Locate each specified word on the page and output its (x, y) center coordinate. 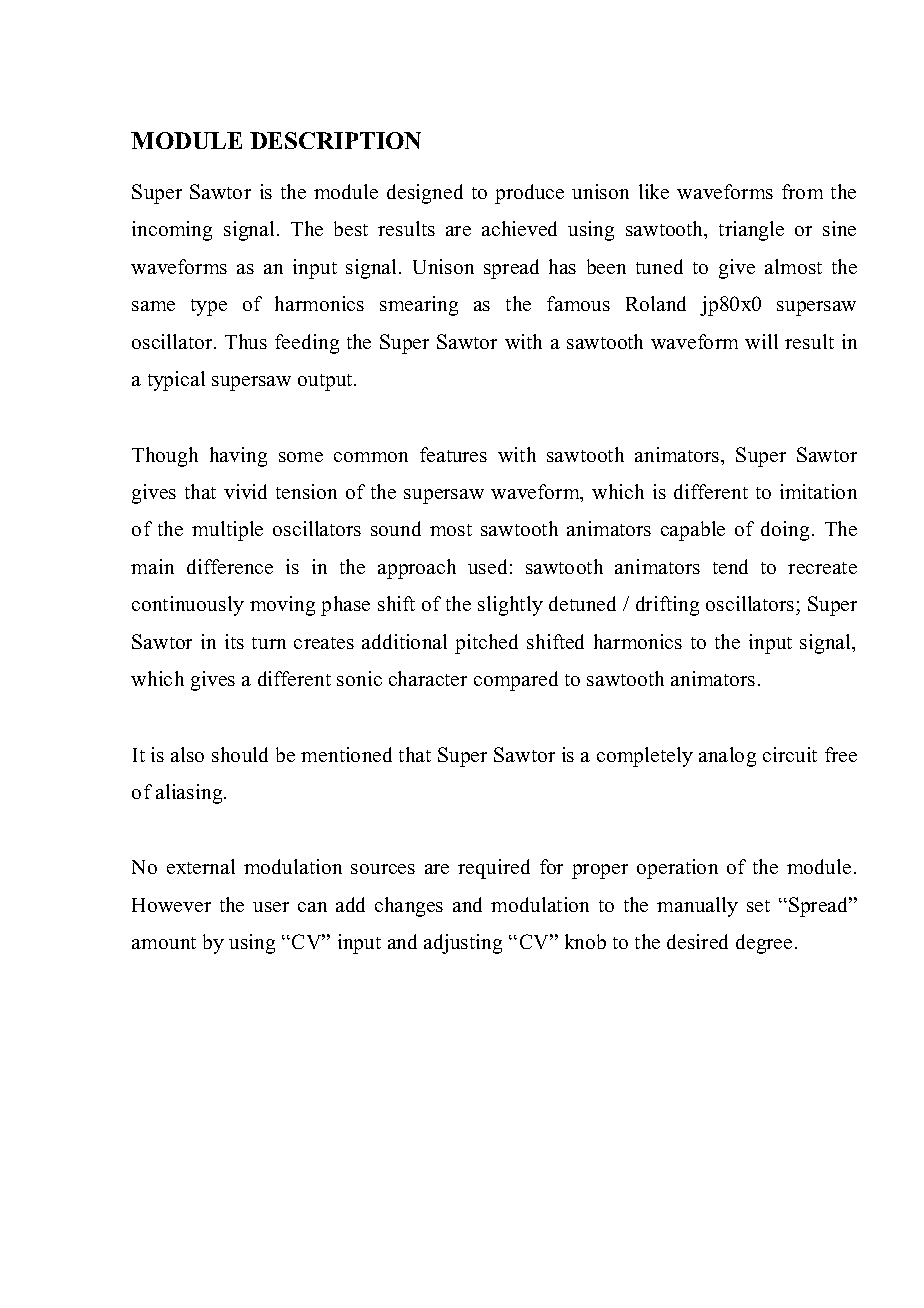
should (240, 754)
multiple (227, 531)
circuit (790, 754)
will (761, 341)
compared (516, 681)
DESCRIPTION (335, 140)
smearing (419, 306)
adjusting (463, 944)
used (487, 566)
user (271, 907)
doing (787, 531)
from (802, 191)
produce (529, 194)
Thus (246, 341)
